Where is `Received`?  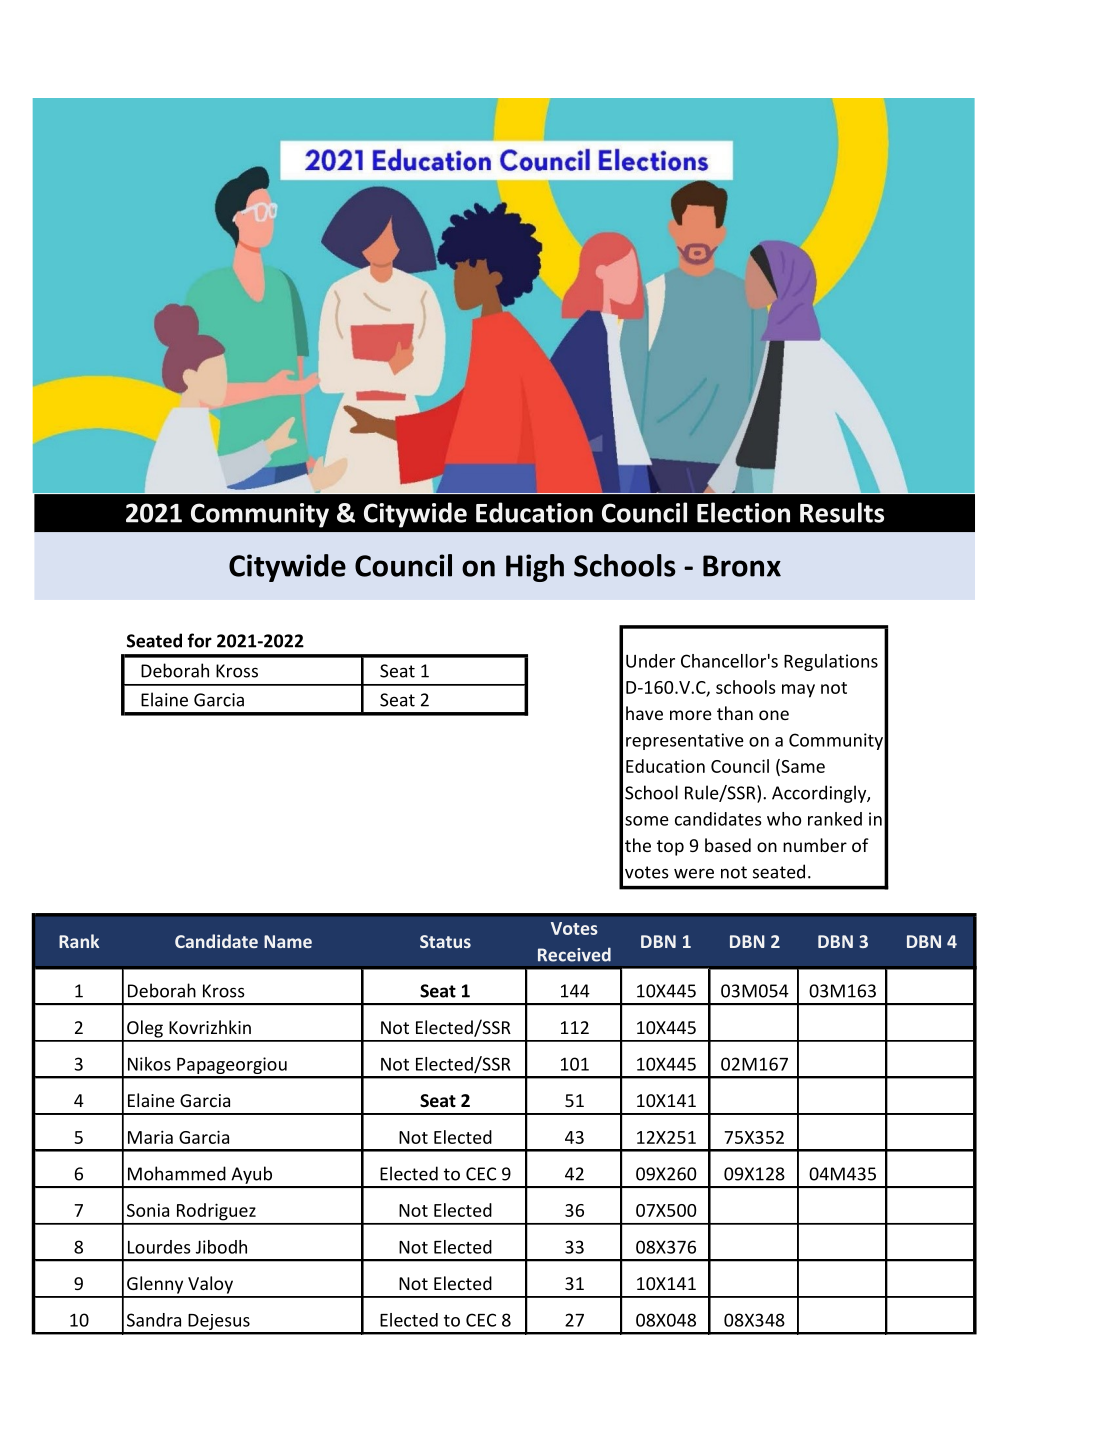
Received is located at coordinates (574, 954).
